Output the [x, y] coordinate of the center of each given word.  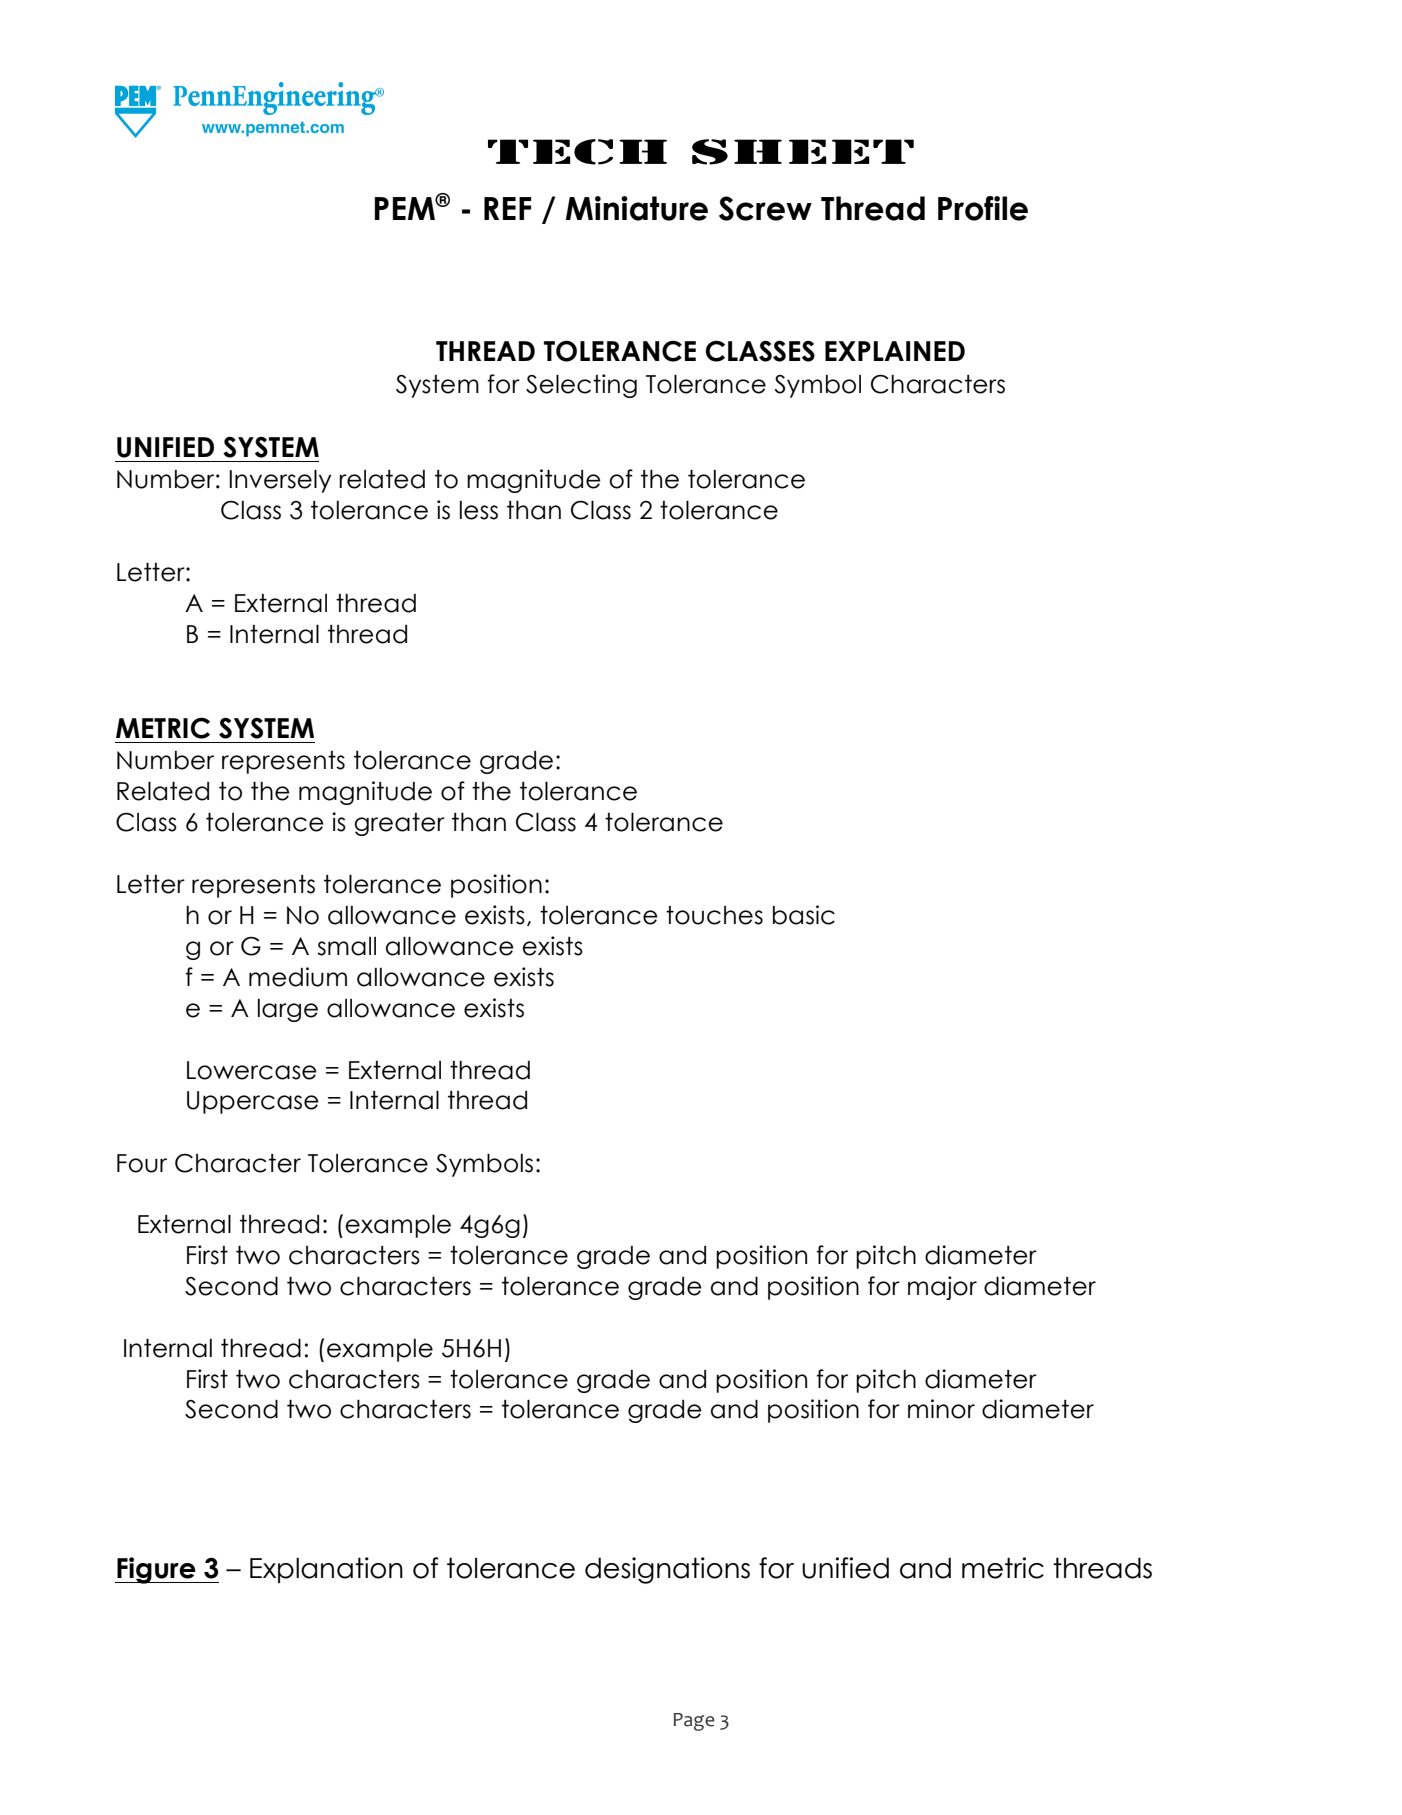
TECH [577, 152]
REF [507, 208]
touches [714, 915]
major [942, 1288]
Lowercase [252, 1070]
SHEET [803, 152]
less [479, 510]
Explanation [326, 1570]
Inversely [280, 481]
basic [804, 915]
